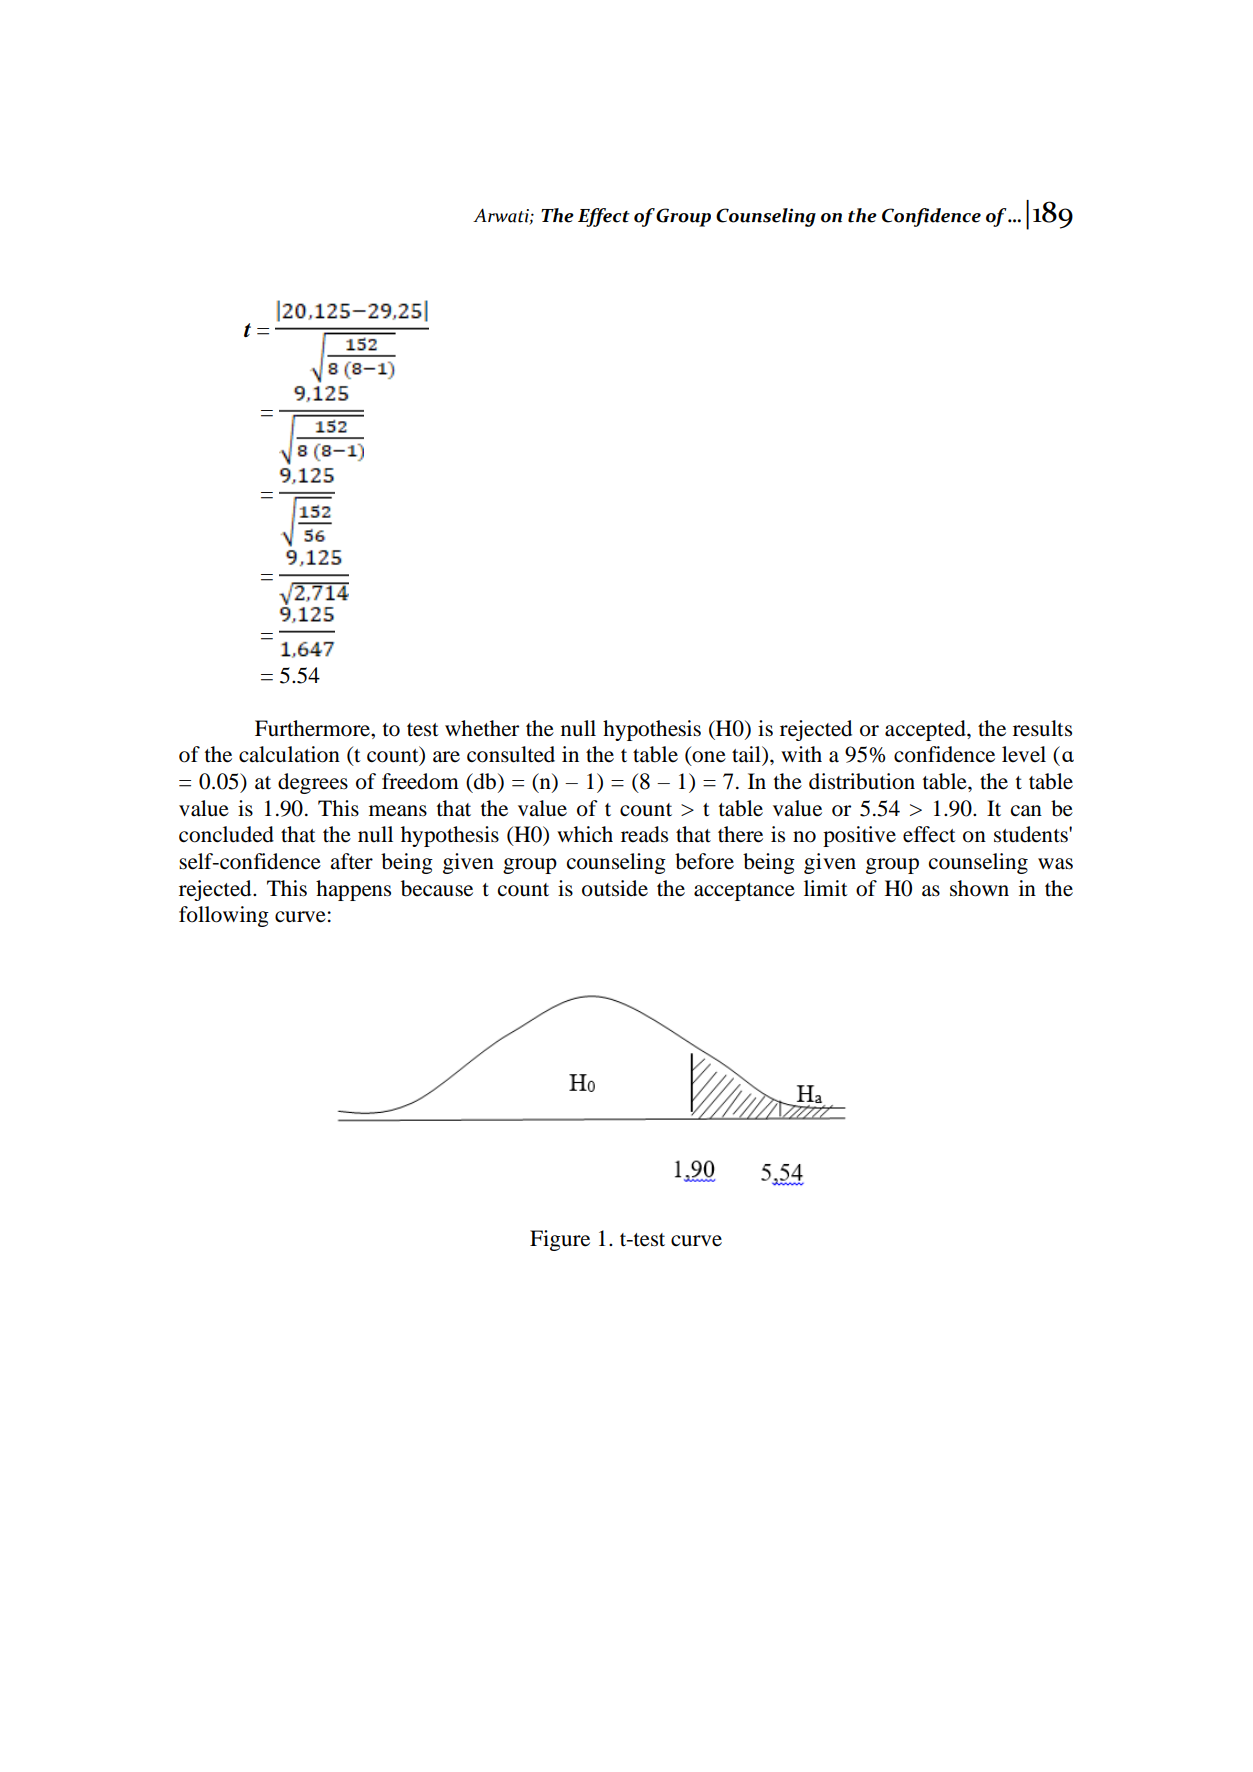 This screenshot has width=1253, height=1772. I want to click on Figure, so click(560, 1240).
